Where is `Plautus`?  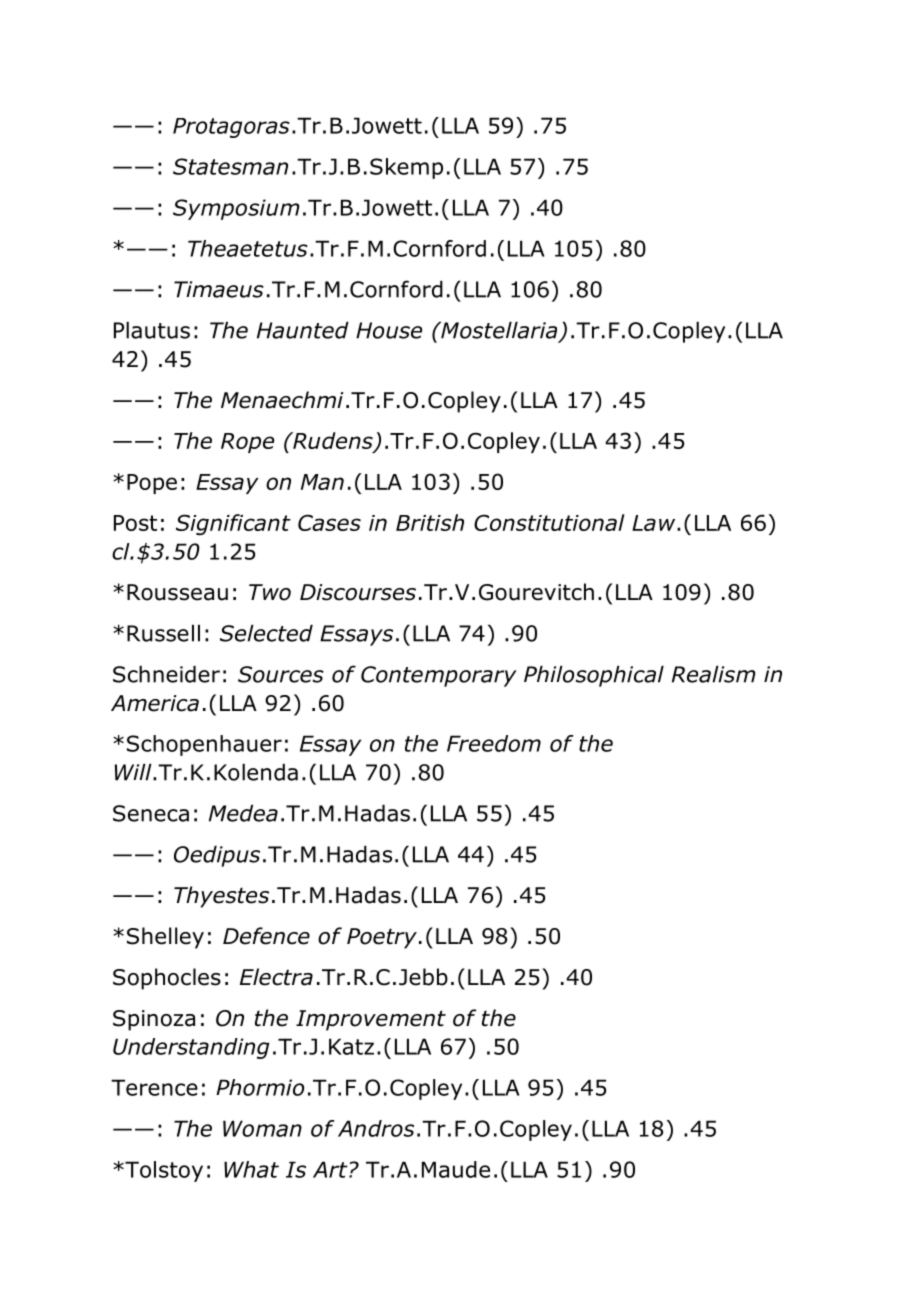 Plautus is located at coordinates (152, 330).
